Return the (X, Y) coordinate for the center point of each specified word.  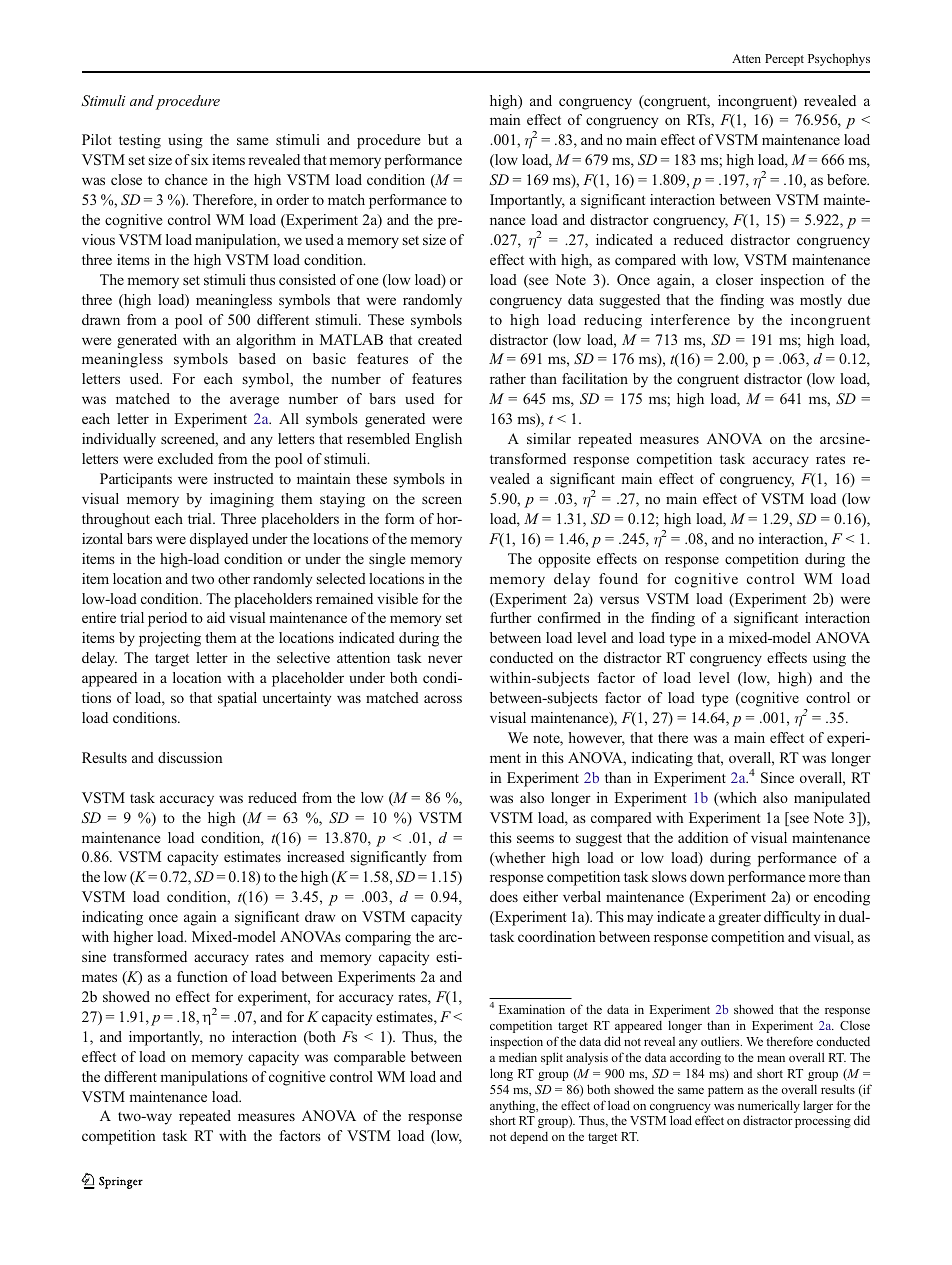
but (438, 139)
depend (529, 1137)
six (200, 159)
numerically (769, 1106)
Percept (784, 60)
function (202, 976)
